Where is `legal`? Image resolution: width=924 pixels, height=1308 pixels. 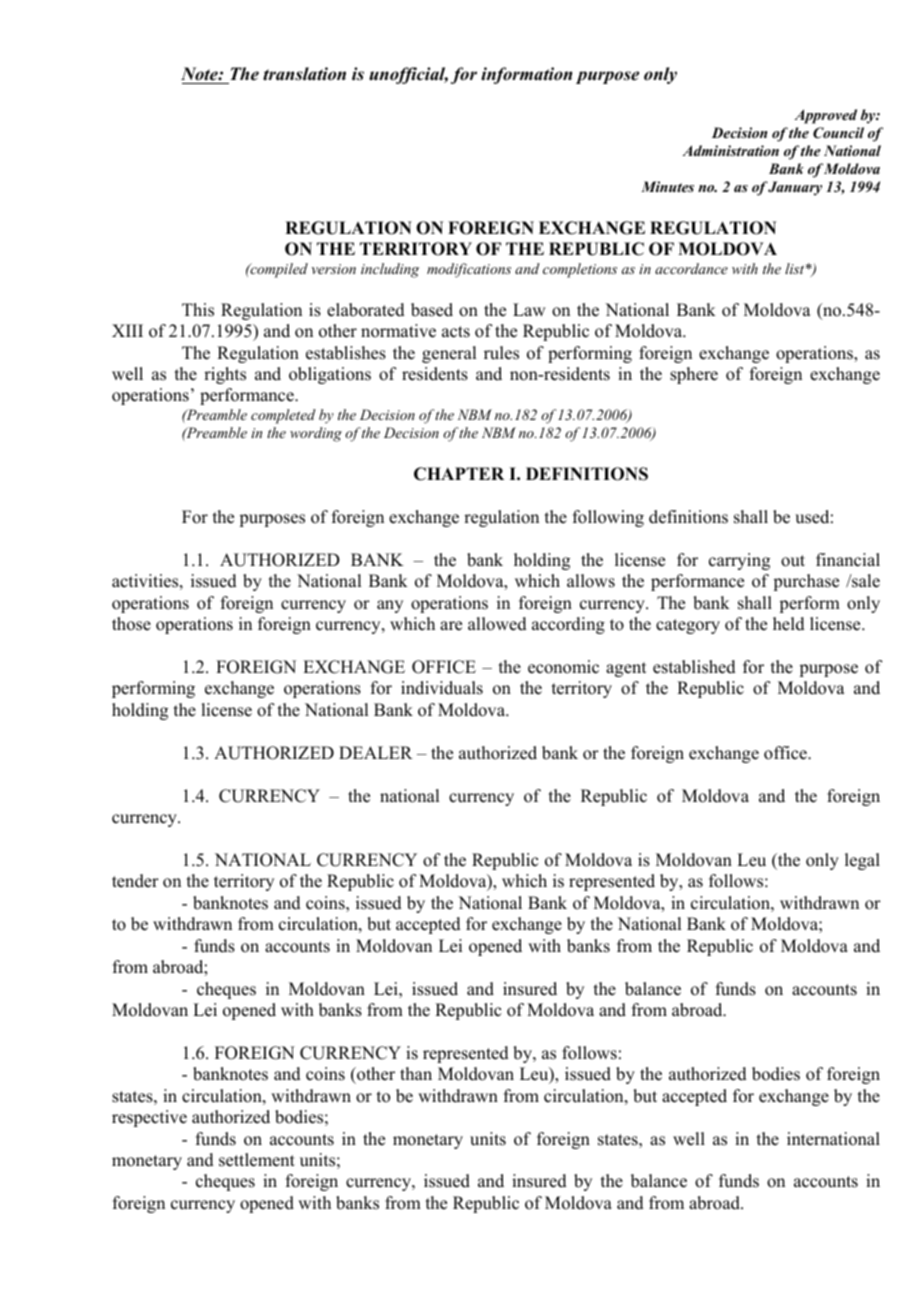 legal is located at coordinates (862, 861).
